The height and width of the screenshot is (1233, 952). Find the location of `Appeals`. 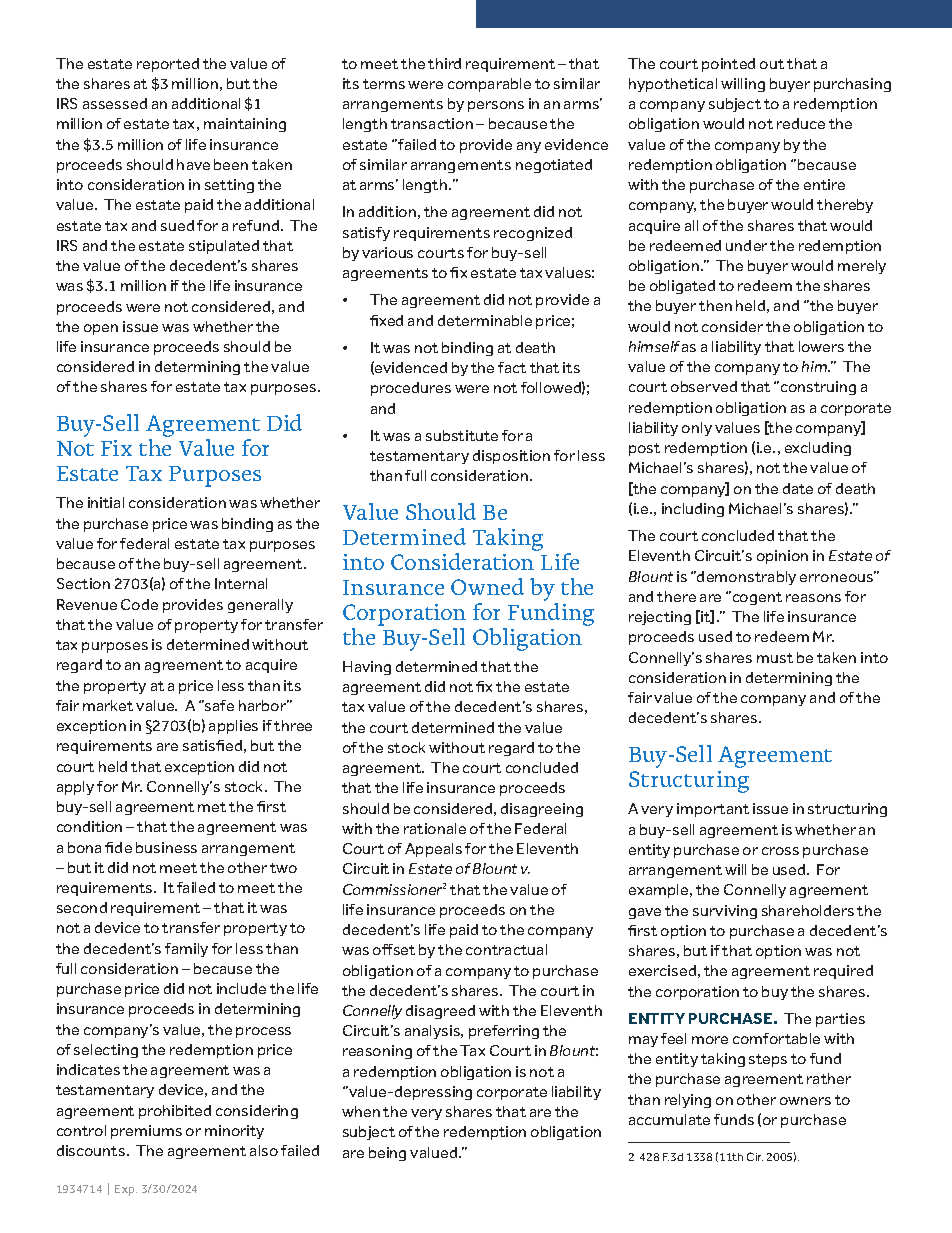

Appeals is located at coordinates (433, 850).
